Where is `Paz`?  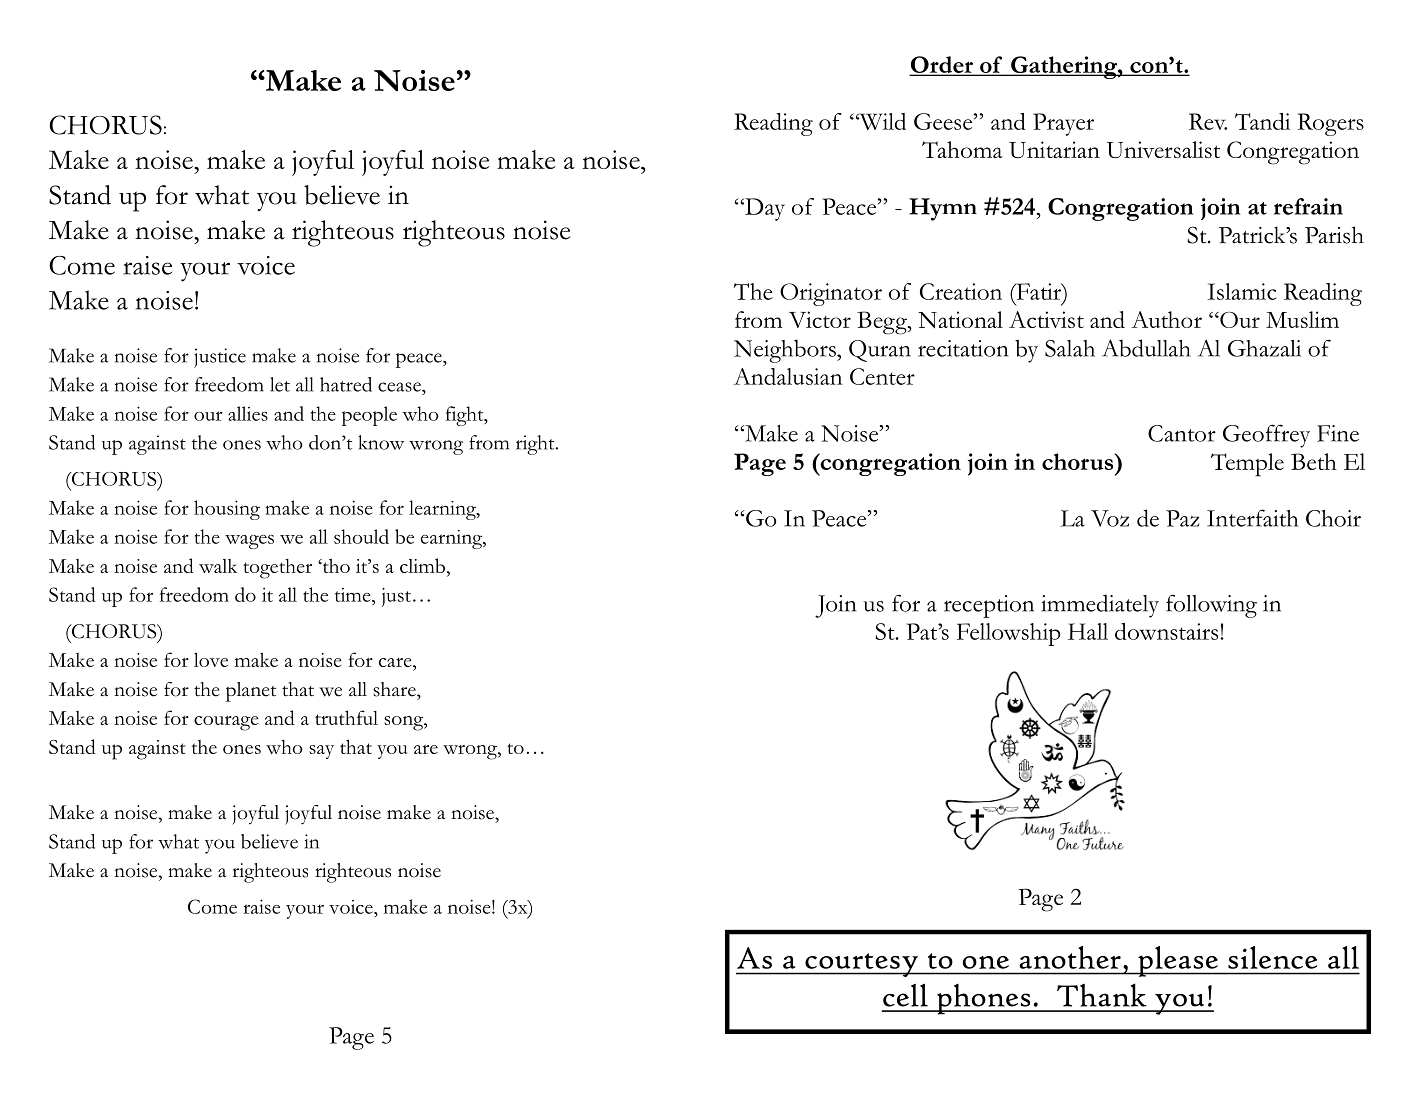
Paz is located at coordinates (1183, 518).
